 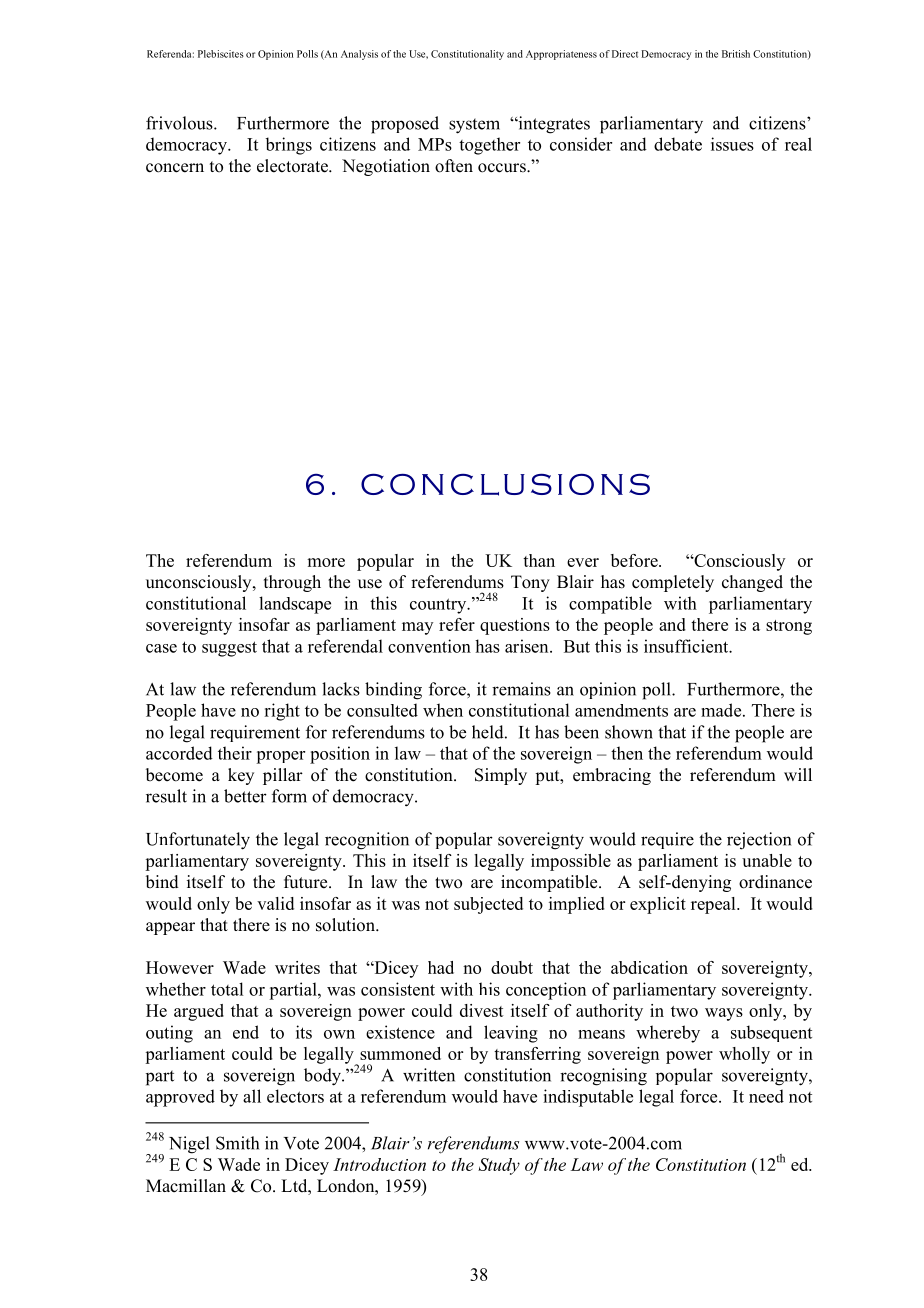 I want to click on better, so click(x=245, y=796).
